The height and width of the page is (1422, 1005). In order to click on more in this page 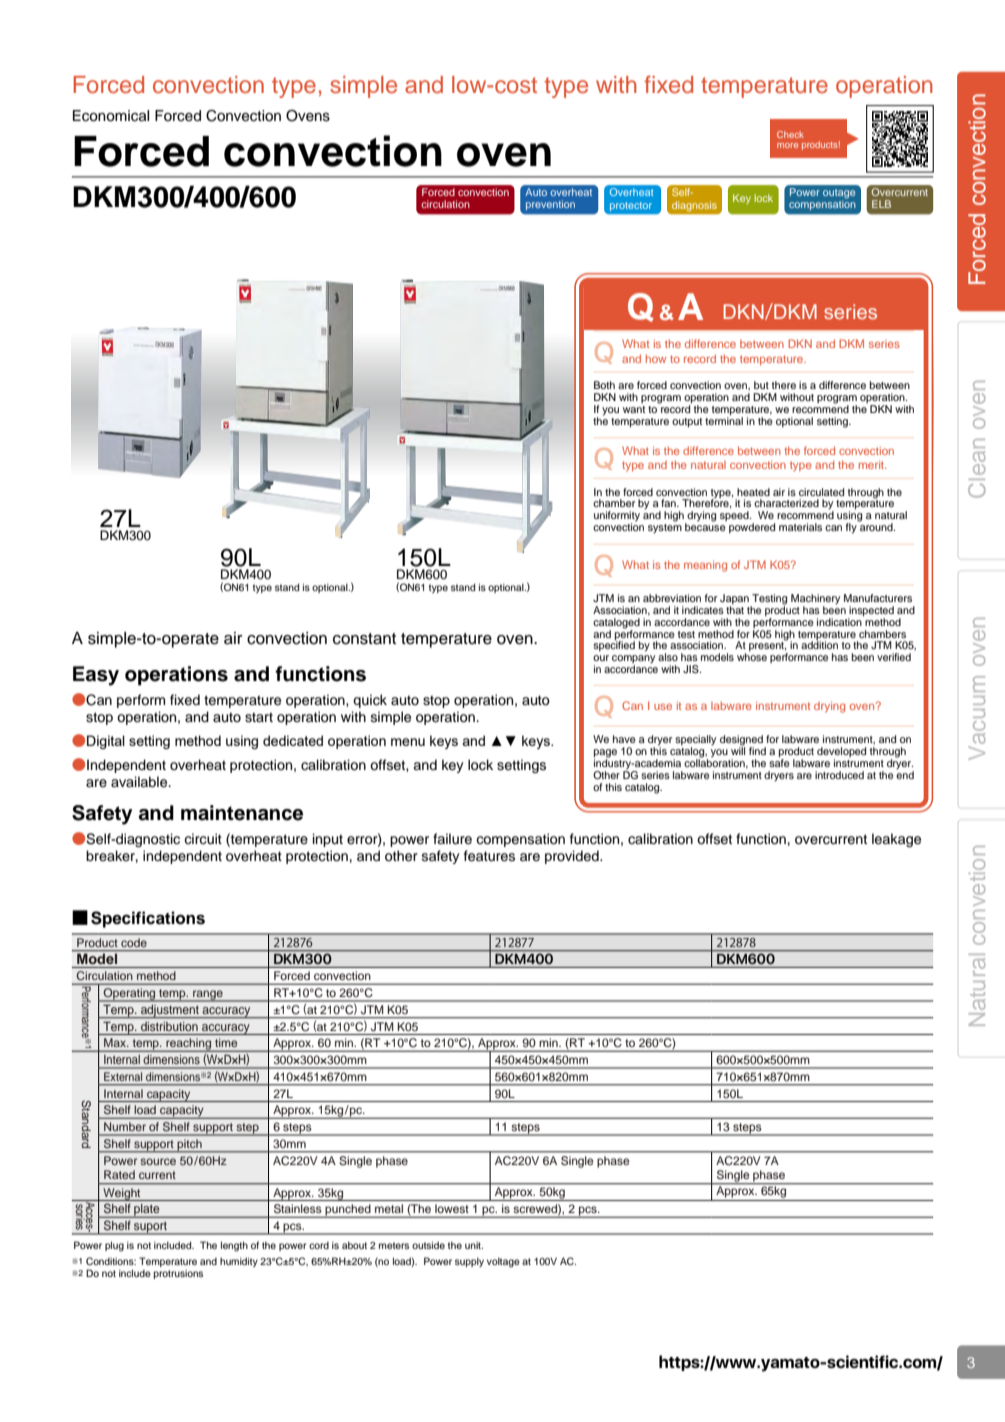, I will do `click(787, 145)`.
